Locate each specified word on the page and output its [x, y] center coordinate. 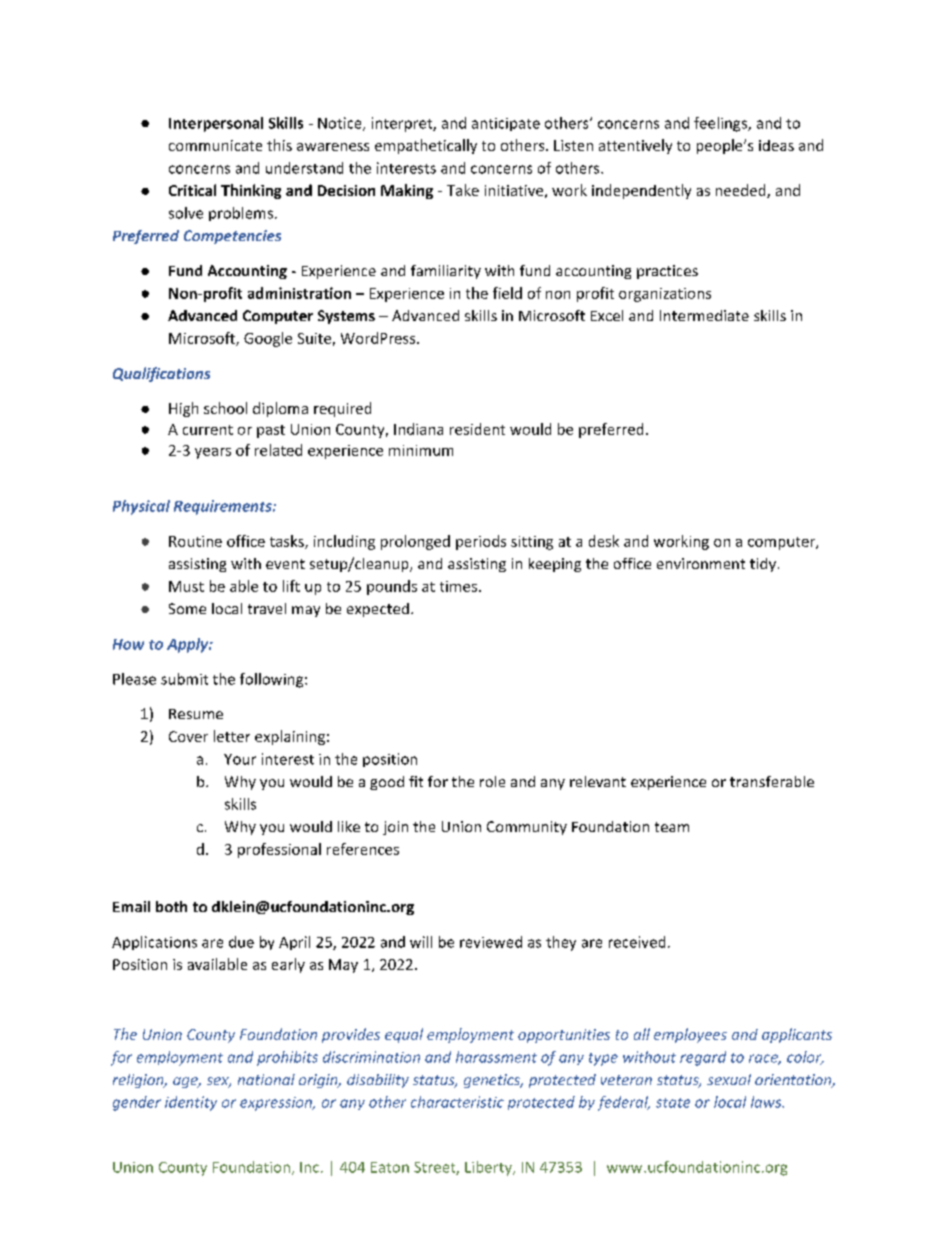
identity [191, 1103]
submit [184, 679]
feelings [722, 124]
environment [701, 563]
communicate [215, 145]
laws [767, 1102]
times [460, 586]
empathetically [426, 146]
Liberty [489, 1168]
